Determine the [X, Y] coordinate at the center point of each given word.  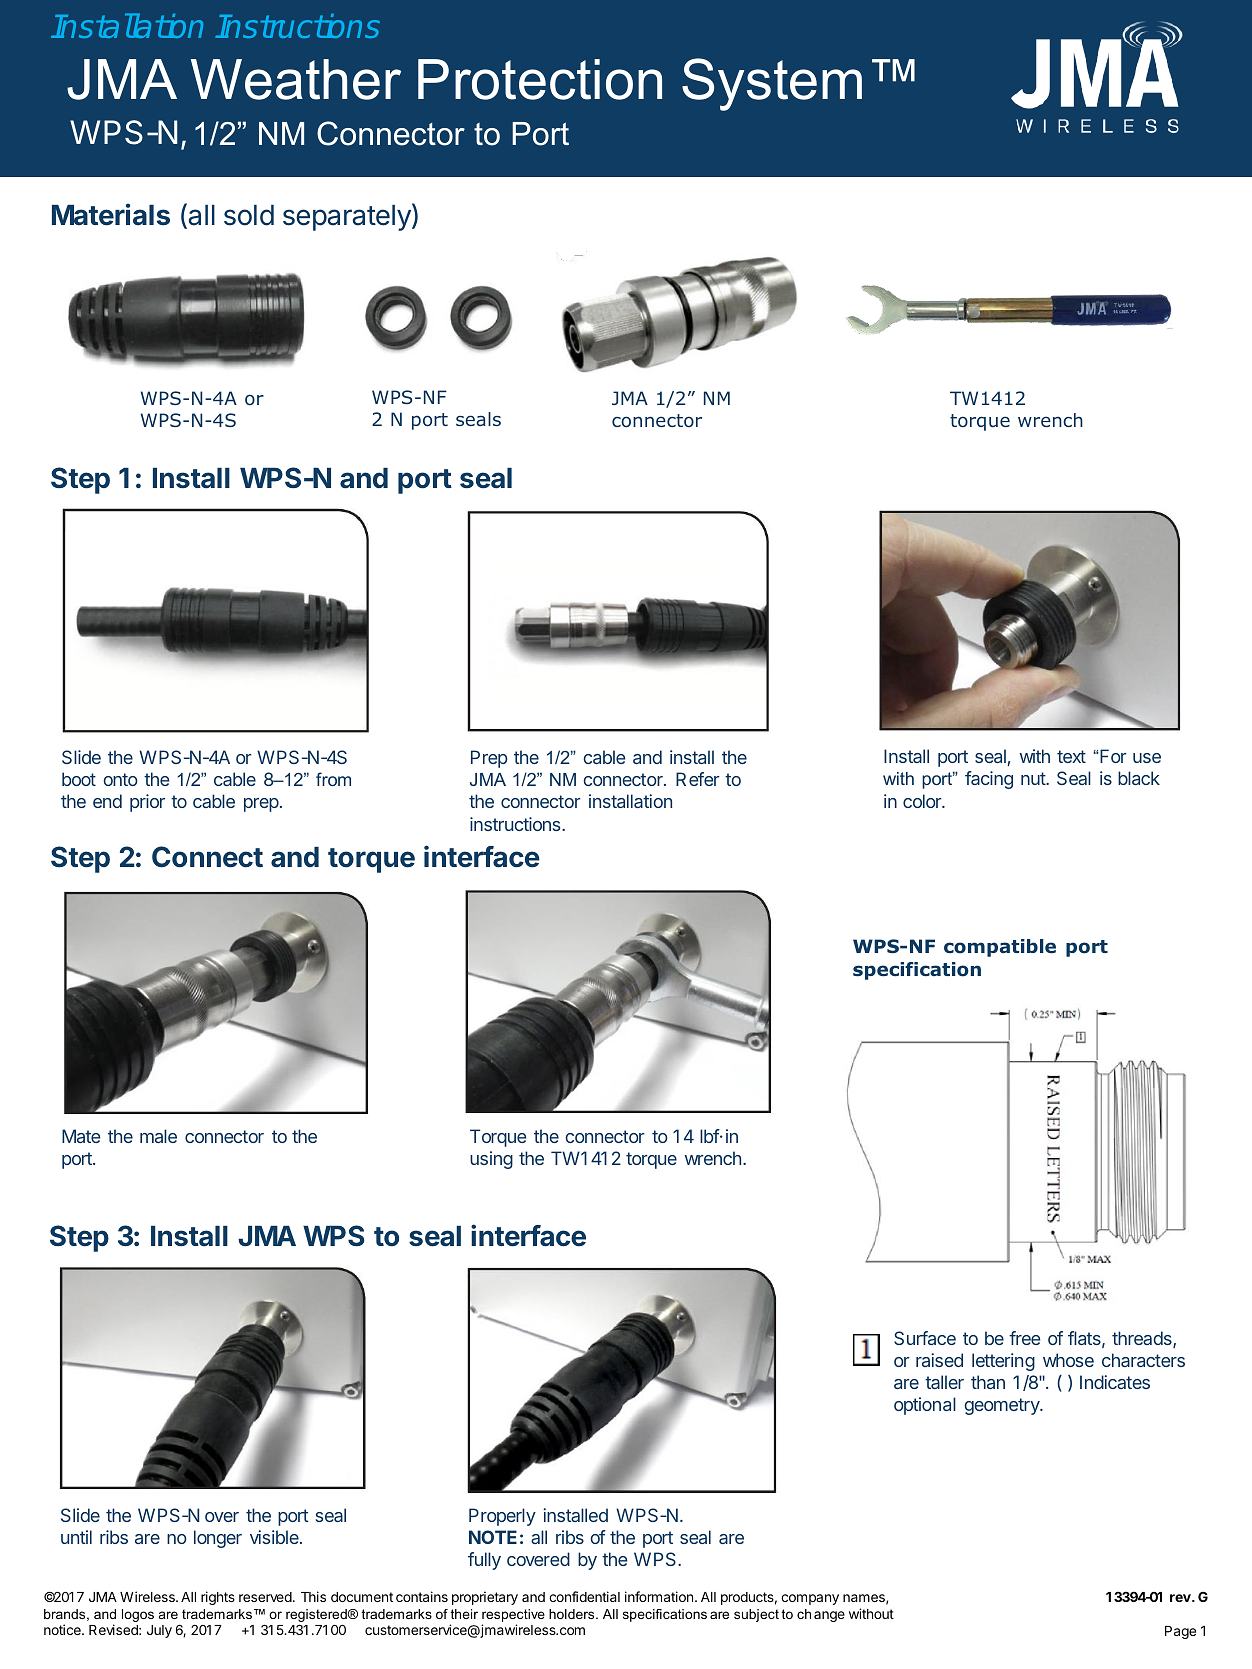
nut [1034, 778]
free [1024, 1338]
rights [218, 1598]
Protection [540, 79]
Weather [296, 79]
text [1071, 756]
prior [147, 803]
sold [249, 215]
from [333, 779]
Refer [698, 779]
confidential [584, 1596]
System [772, 84]
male [158, 1136]
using [491, 1160]
